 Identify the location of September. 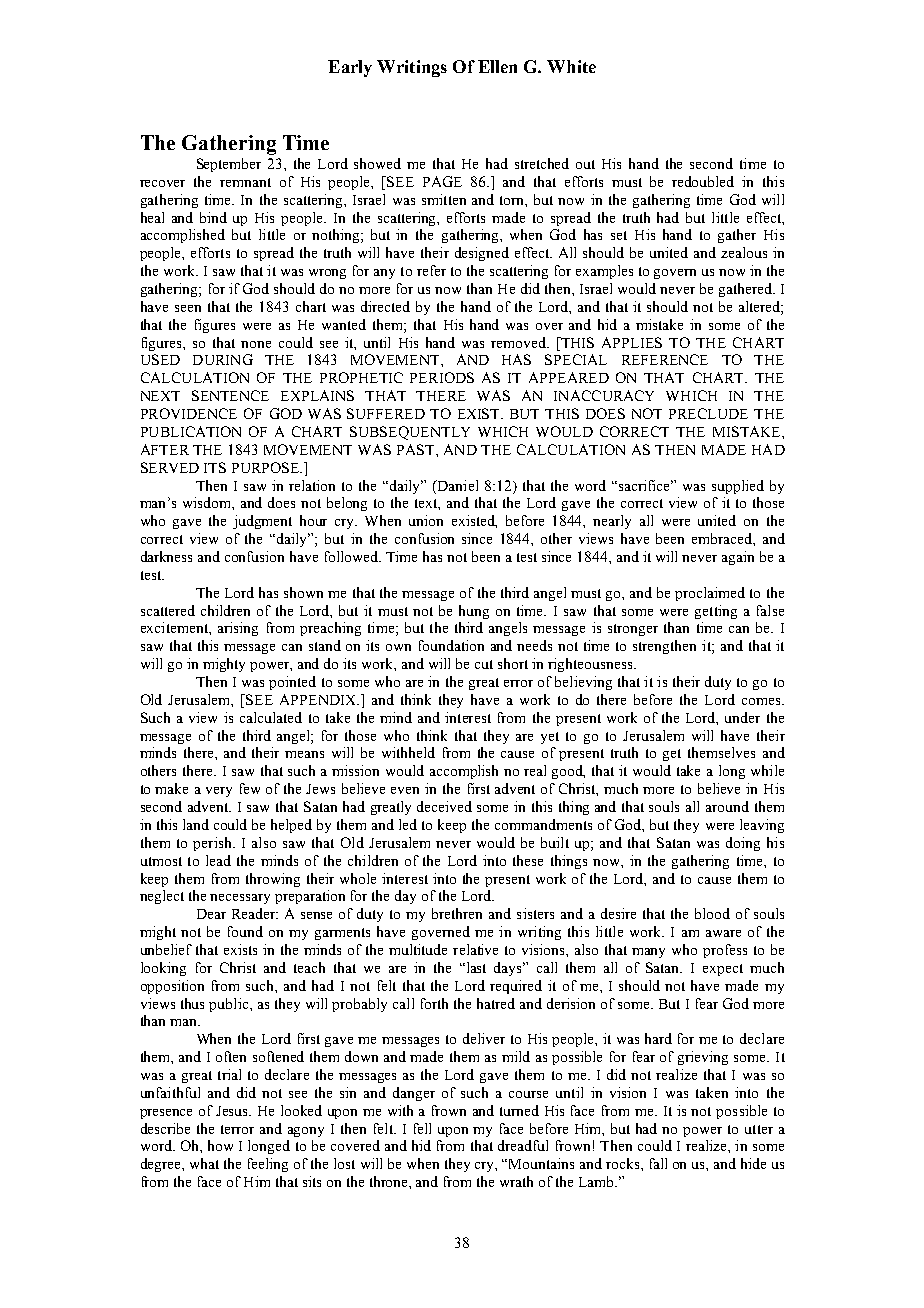
(229, 165).
